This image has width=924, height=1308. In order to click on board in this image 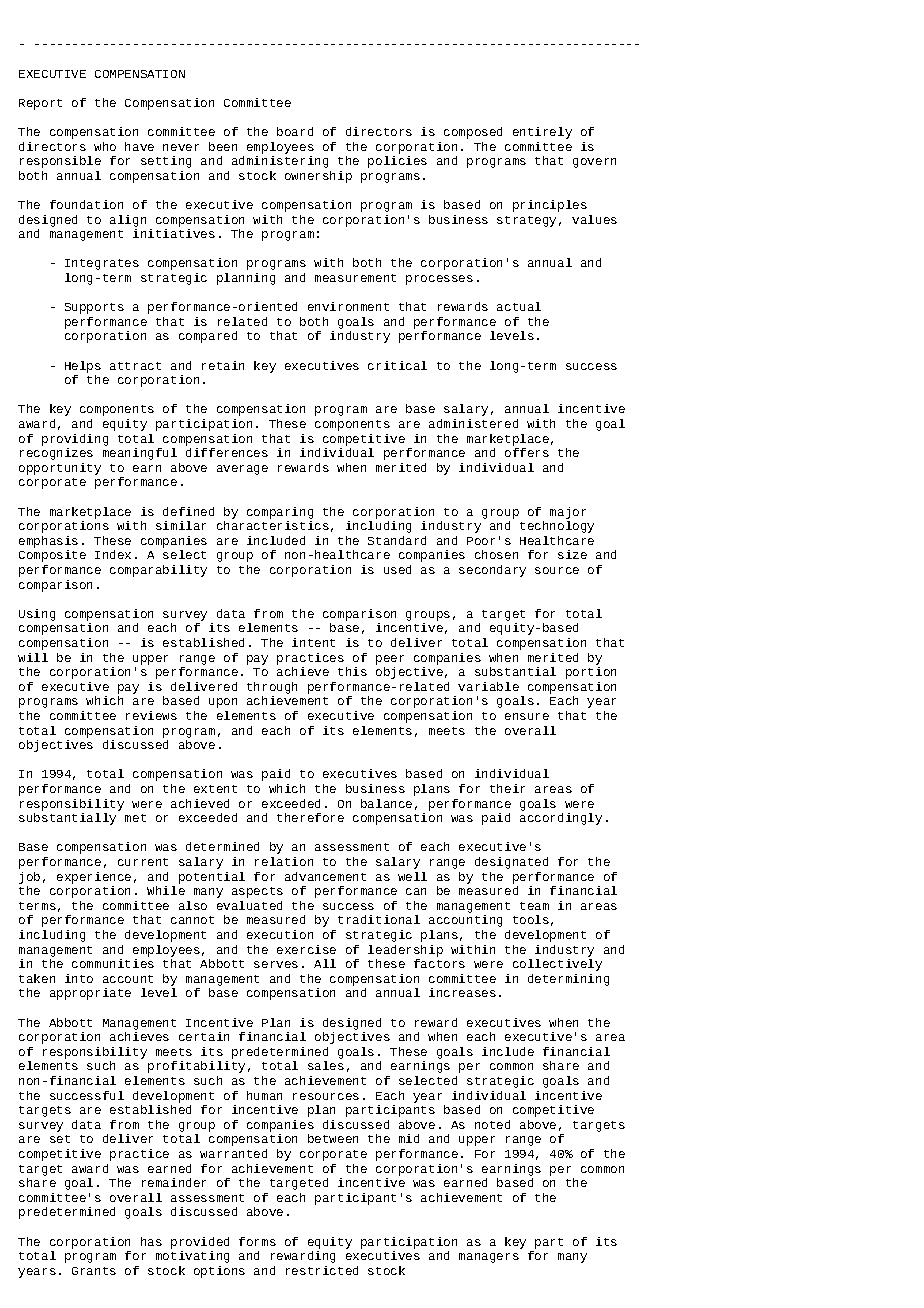, I will do `click(295, 131)`.
